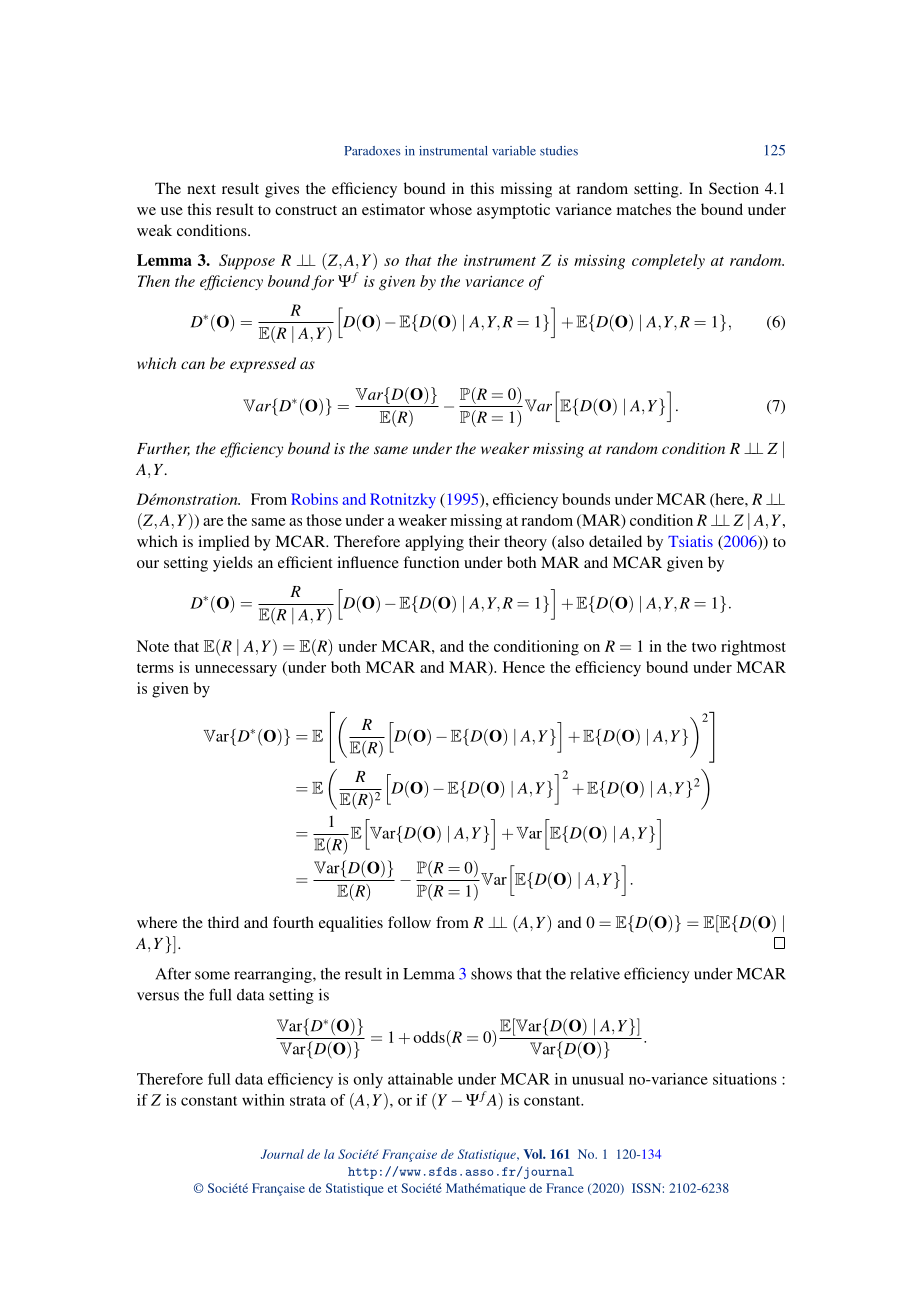 This document has width=924, height=1308. What do you see at coordinates (704, 647) in the document?
I see `two` at bounding box center [704, 647].
